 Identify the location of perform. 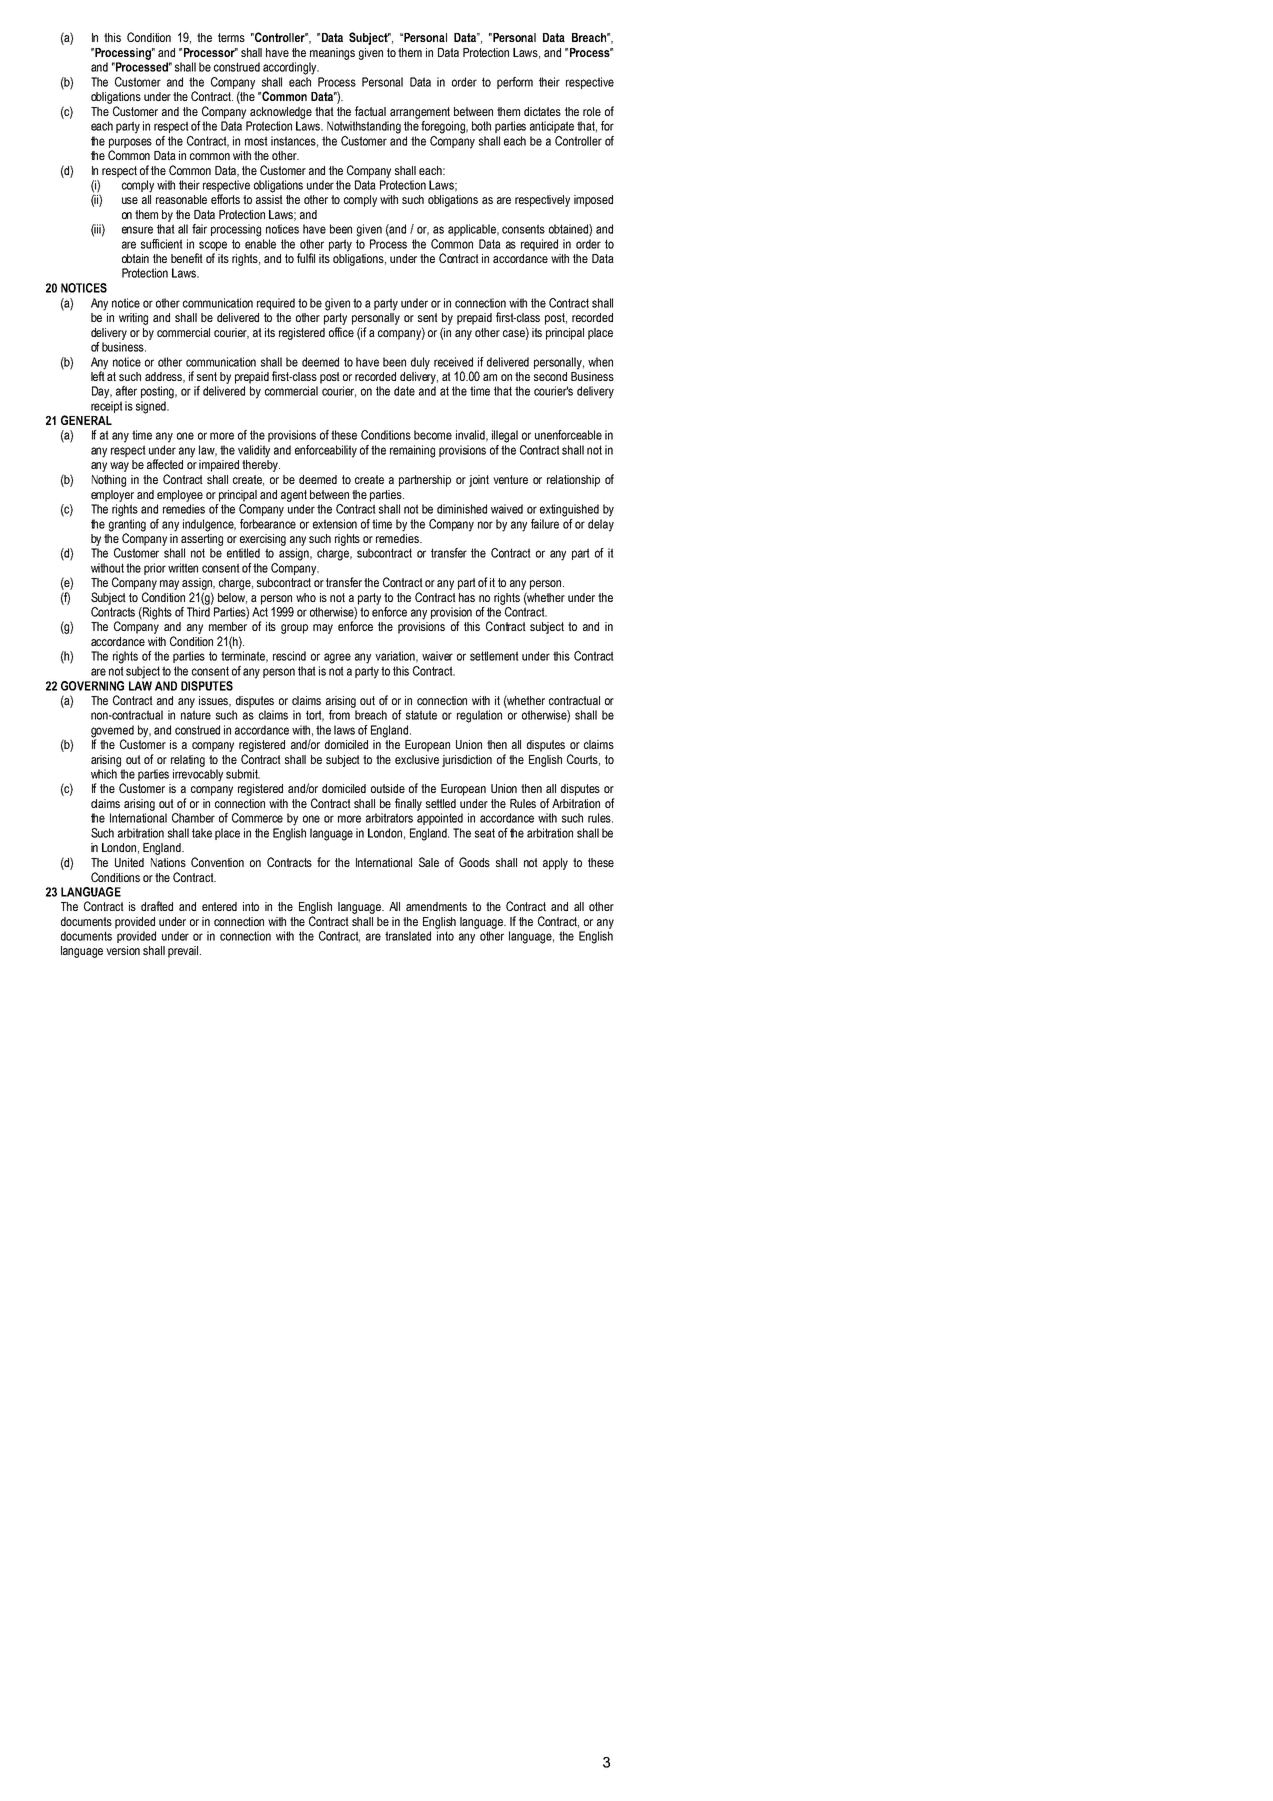
(515, 83).
